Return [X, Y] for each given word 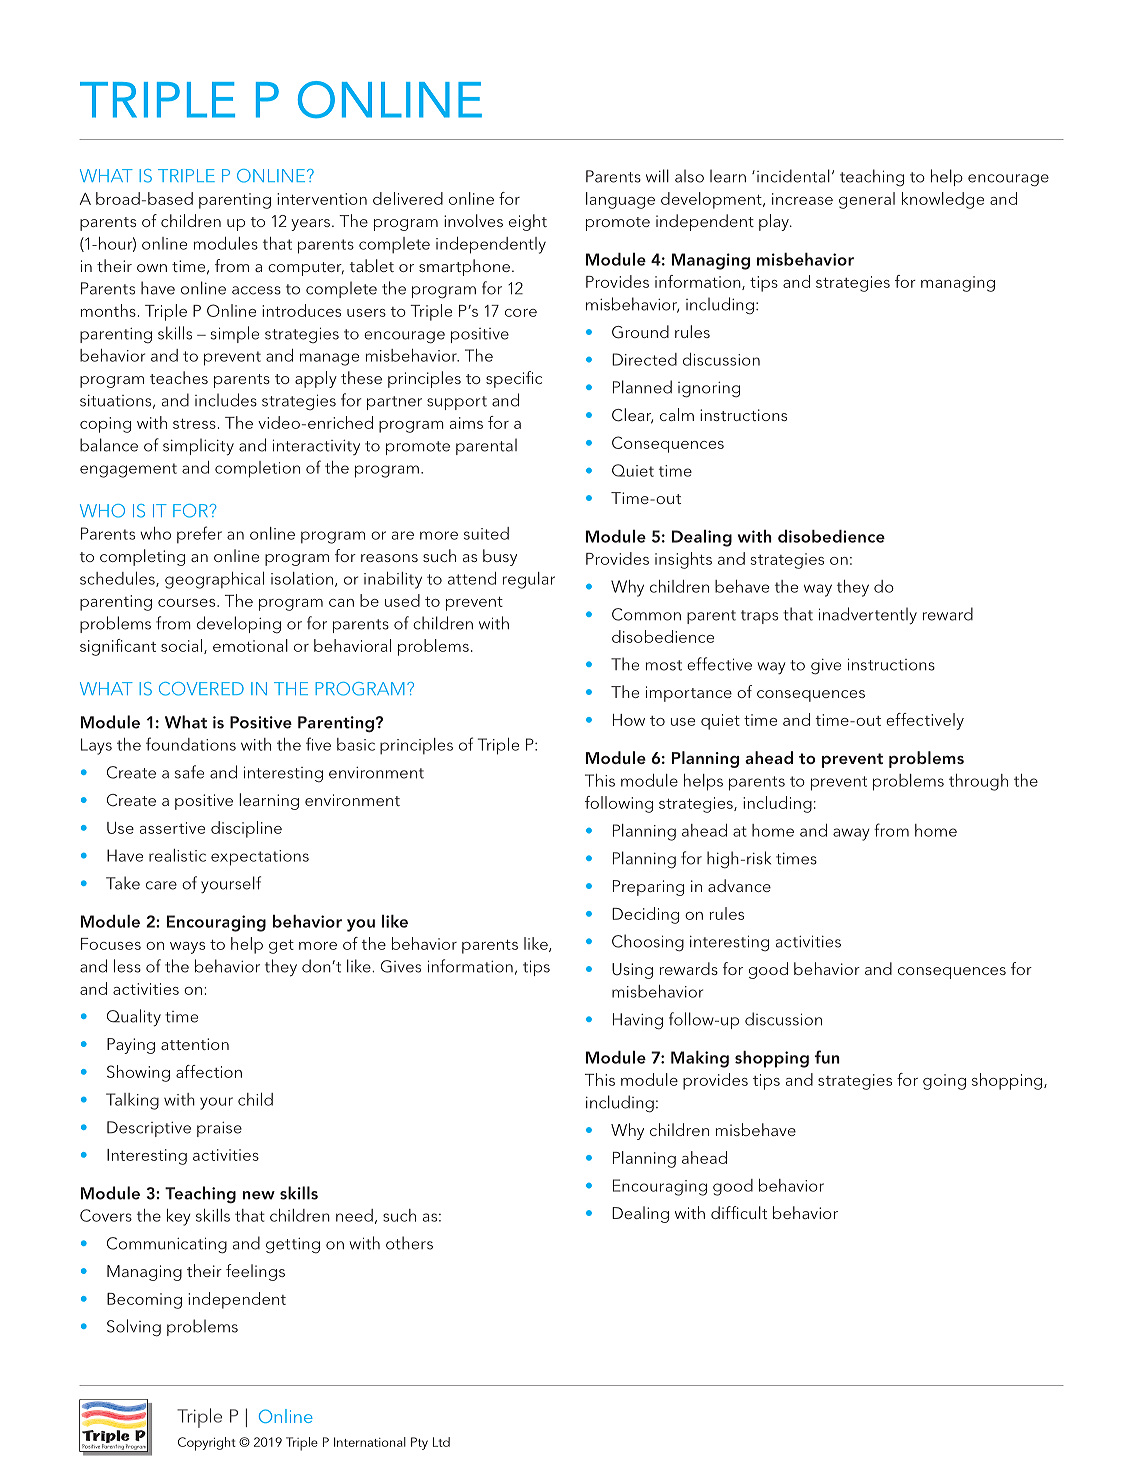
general [867, 200]
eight [528, 222]
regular [529, 580]
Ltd [441, 1442]
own [152, 268]
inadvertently [868, 616]
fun [827, 1057]
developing [239, 625]
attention [195, 1044]
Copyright [207, 1444]
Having [638, 1021]
